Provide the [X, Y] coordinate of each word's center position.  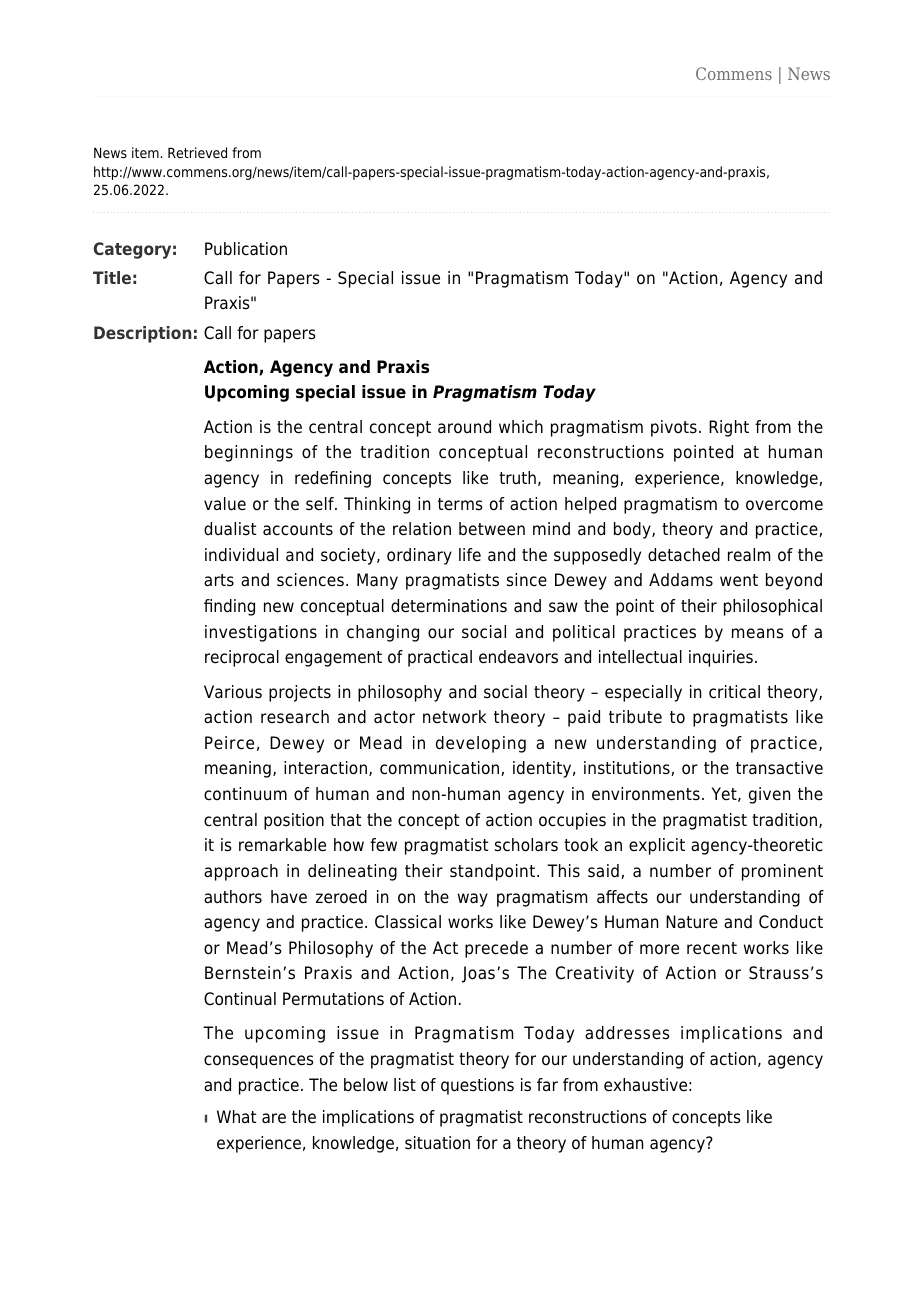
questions [477, 1086]
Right [729, 428]
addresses [627, 1033]
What [236, 1116]
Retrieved [197, 152]
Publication [246, 249]
